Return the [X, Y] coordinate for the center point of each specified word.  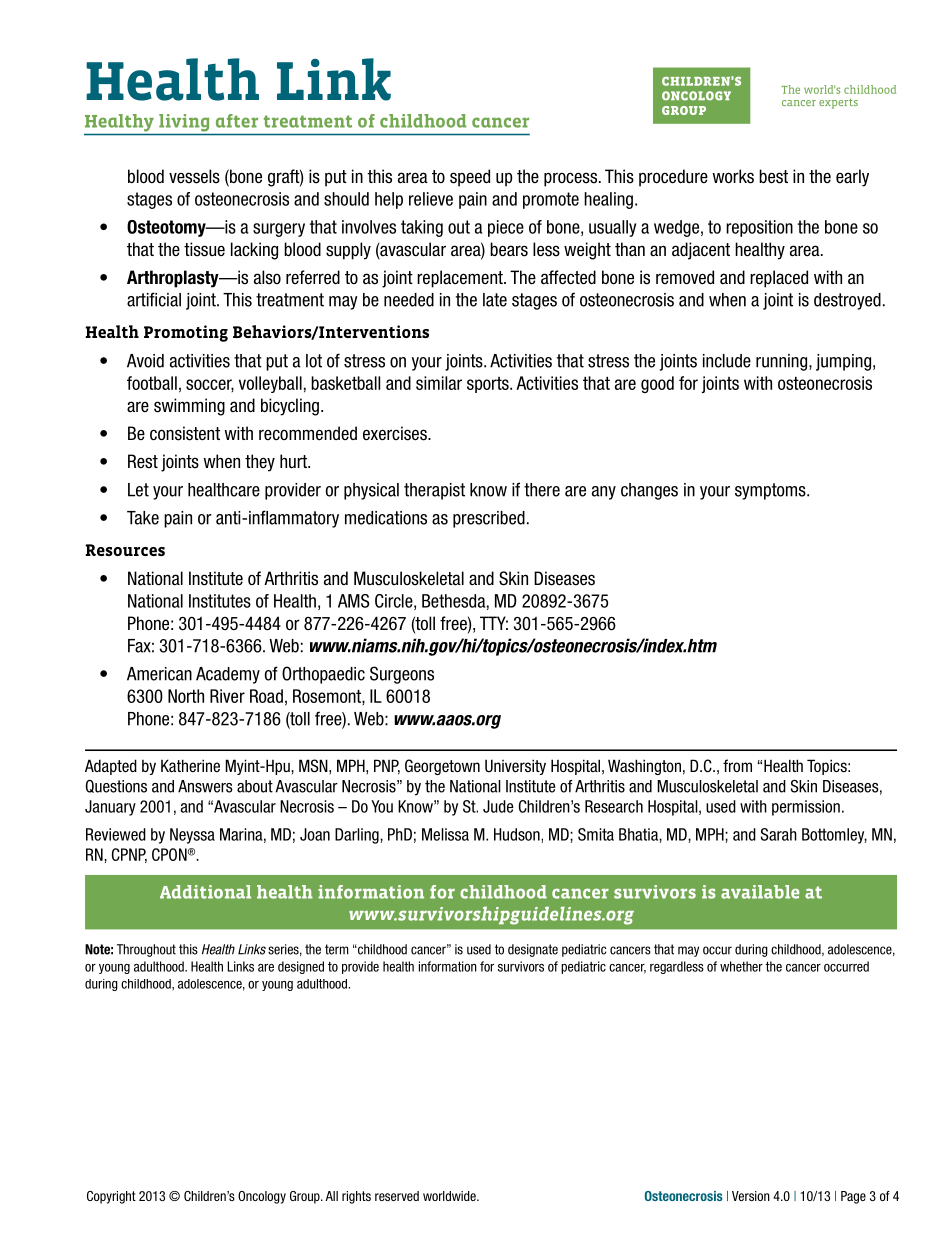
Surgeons [402, 675]
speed [470, 178]
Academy [228, 675]
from [737, 765]
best [773, 176]
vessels [194, 176]
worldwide [450, 1196]
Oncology [262, 1197]
